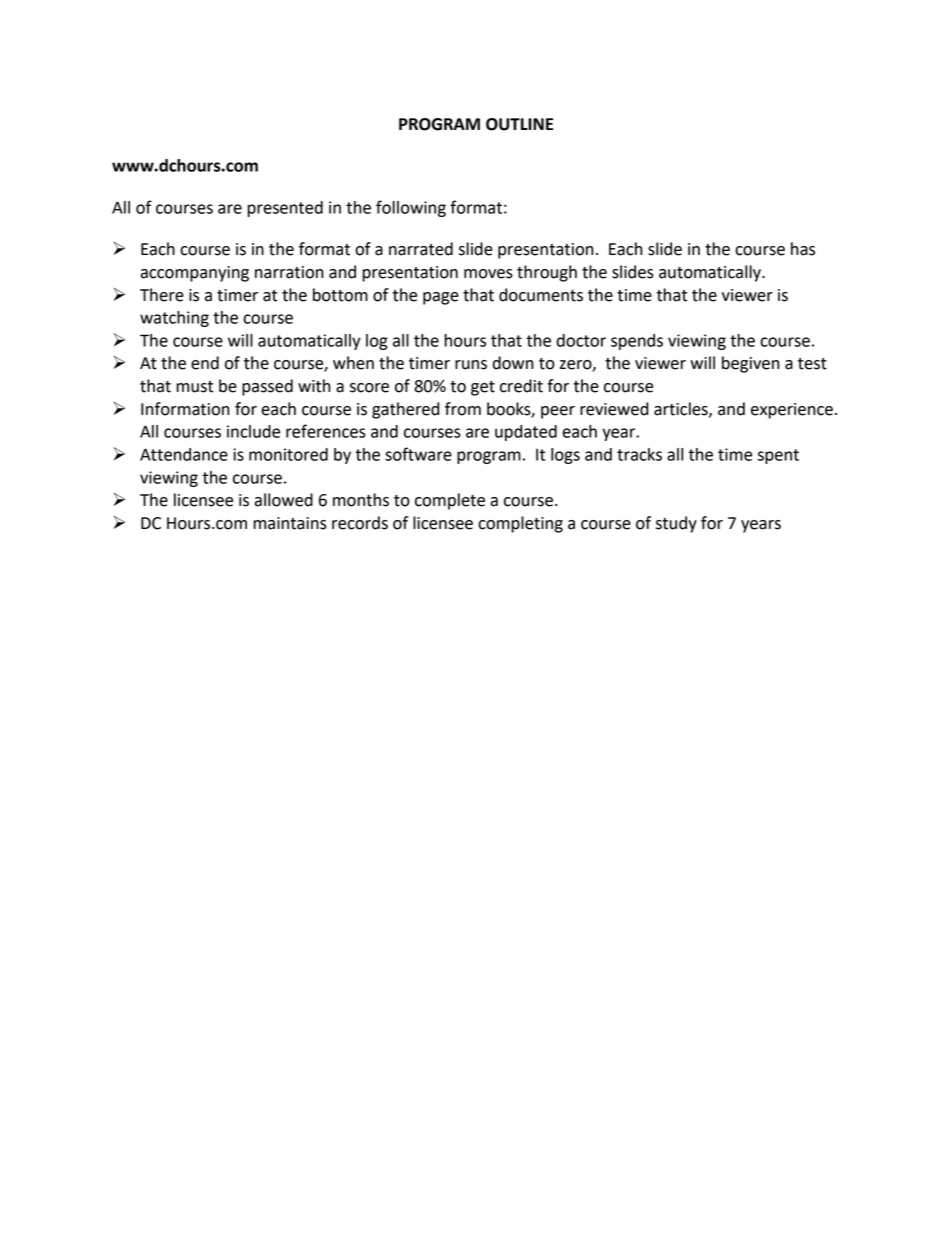 Image resolution: width=952 pixels, height=1233 pixels. Describe the element at coordinates (803, 249) in the document. I see `has` at that location.
